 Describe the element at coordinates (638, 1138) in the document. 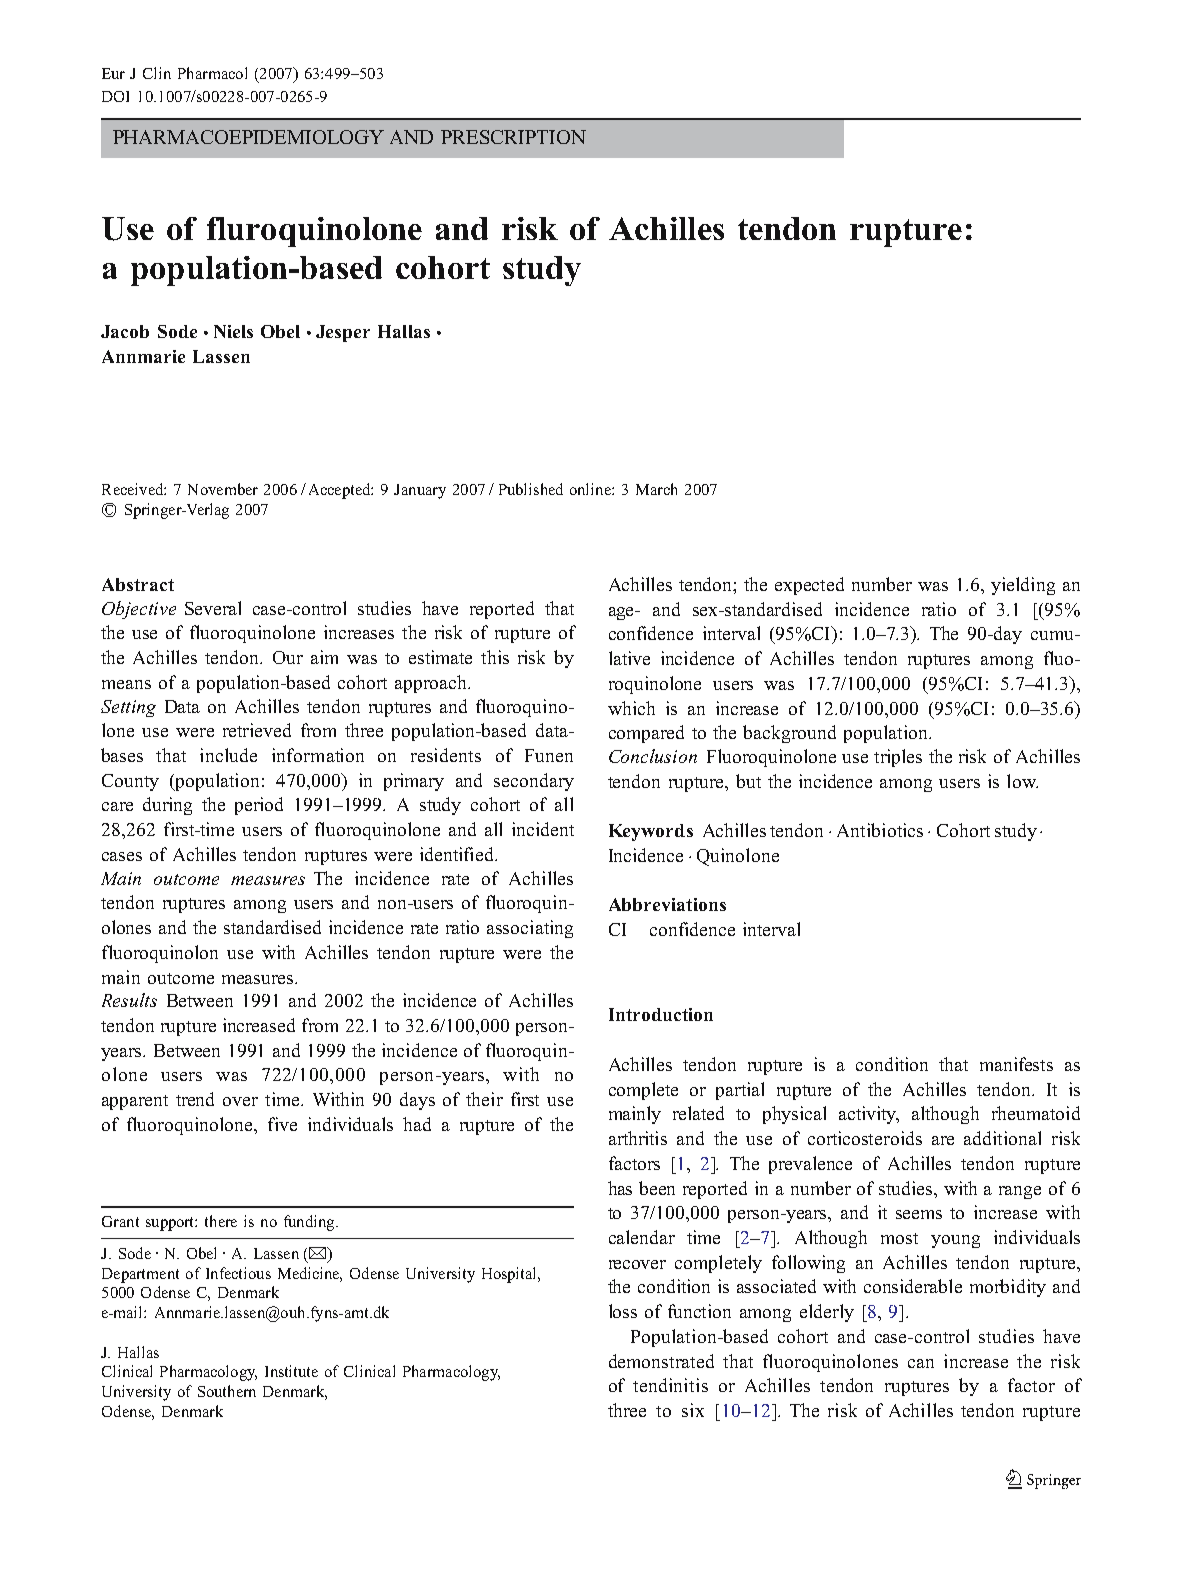

I see `arthritis` at that location.
